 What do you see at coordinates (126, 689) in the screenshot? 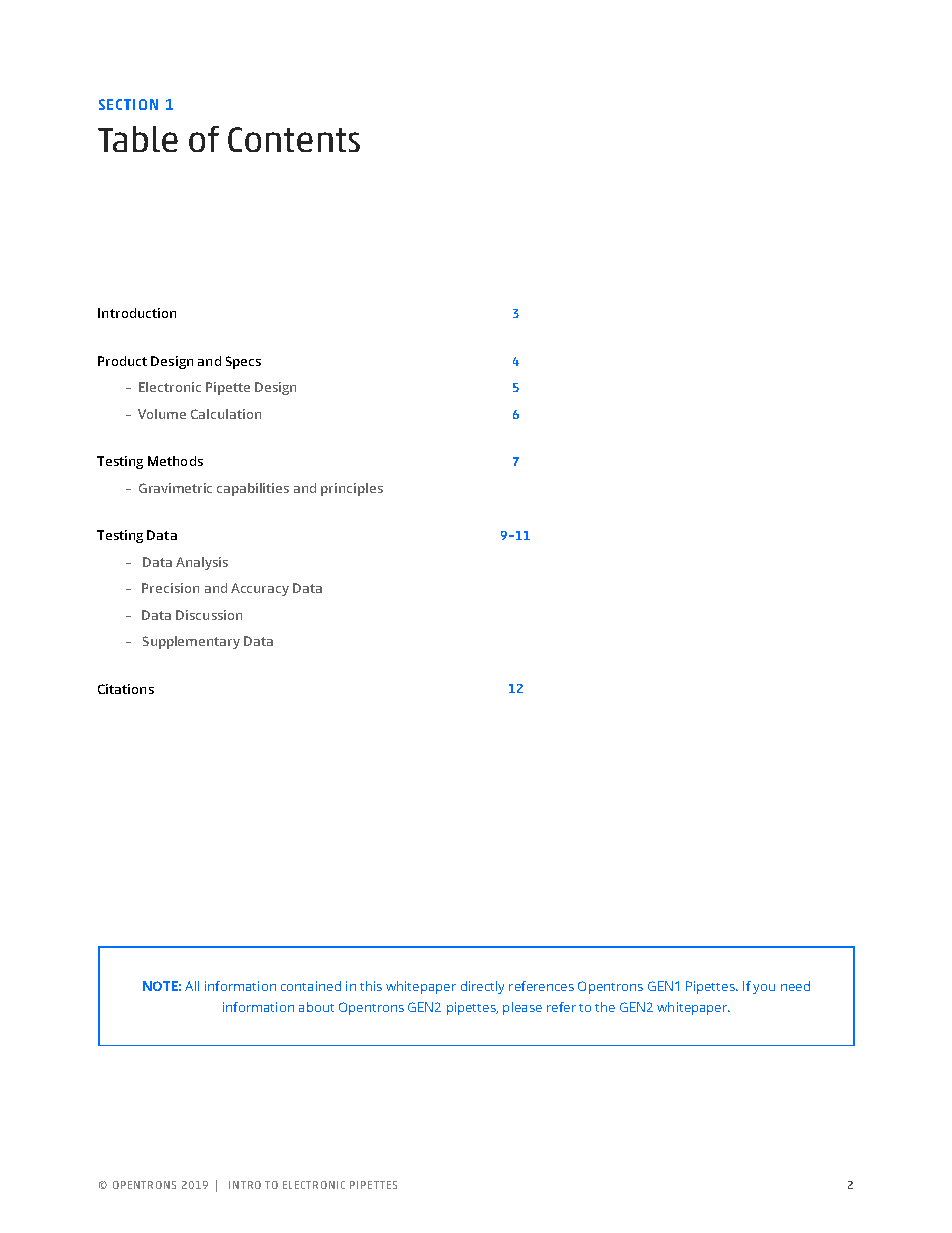
I see `Citations` at bounding box center [126, 689].
